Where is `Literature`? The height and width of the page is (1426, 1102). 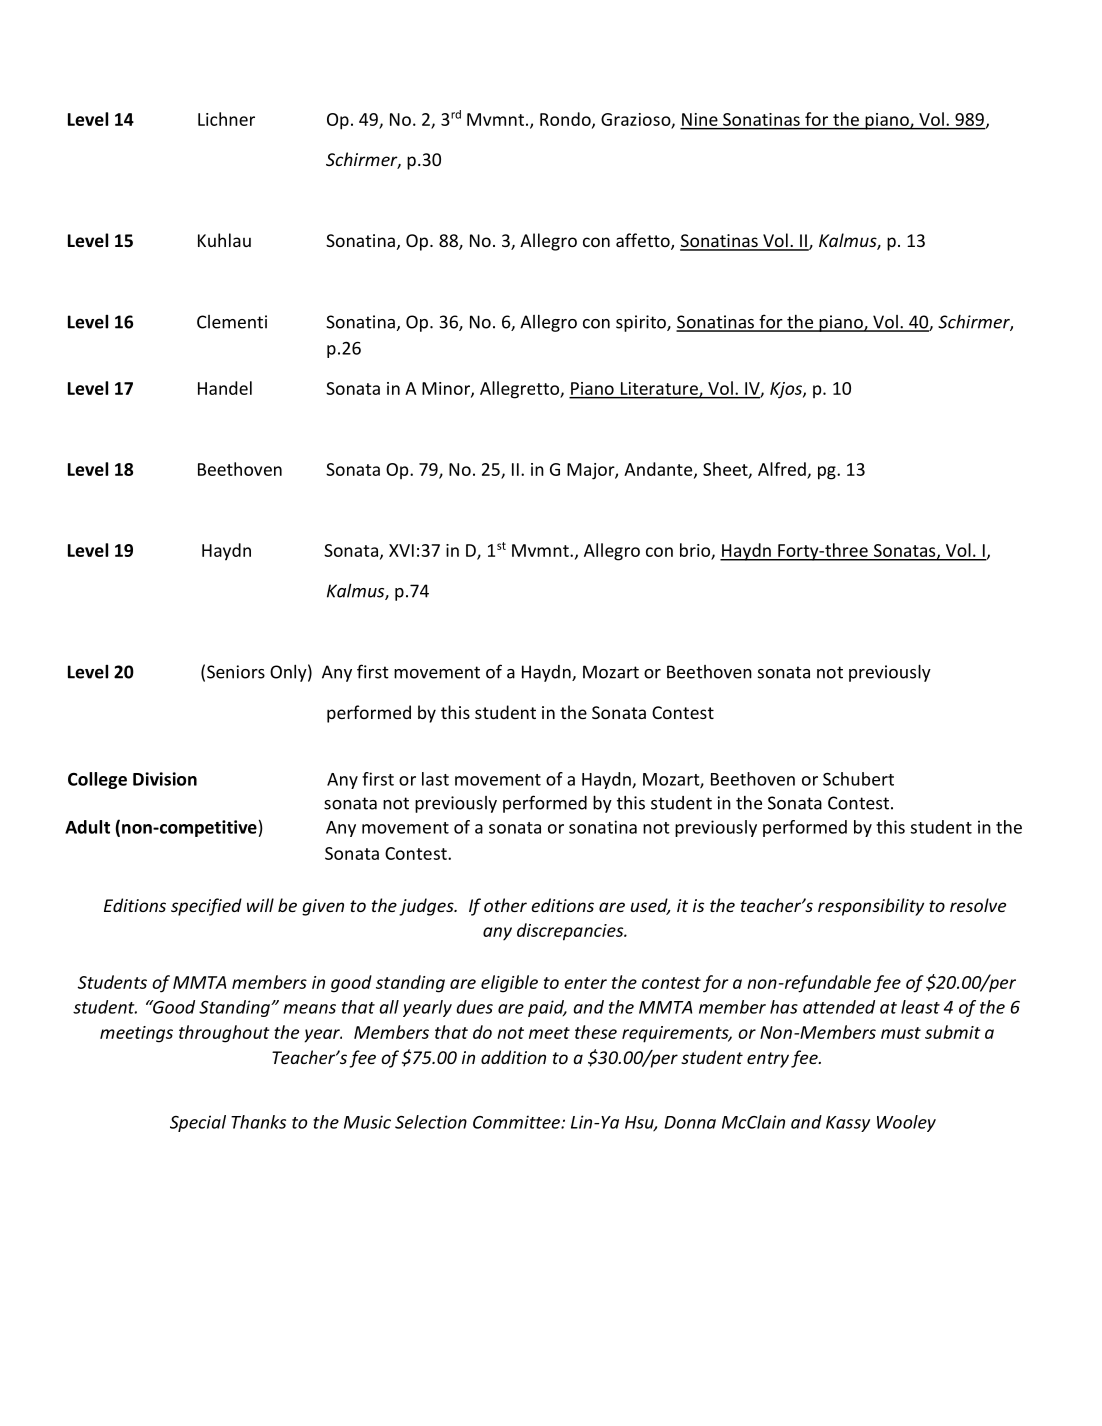 Literature is located at coordinates (660, 389).
